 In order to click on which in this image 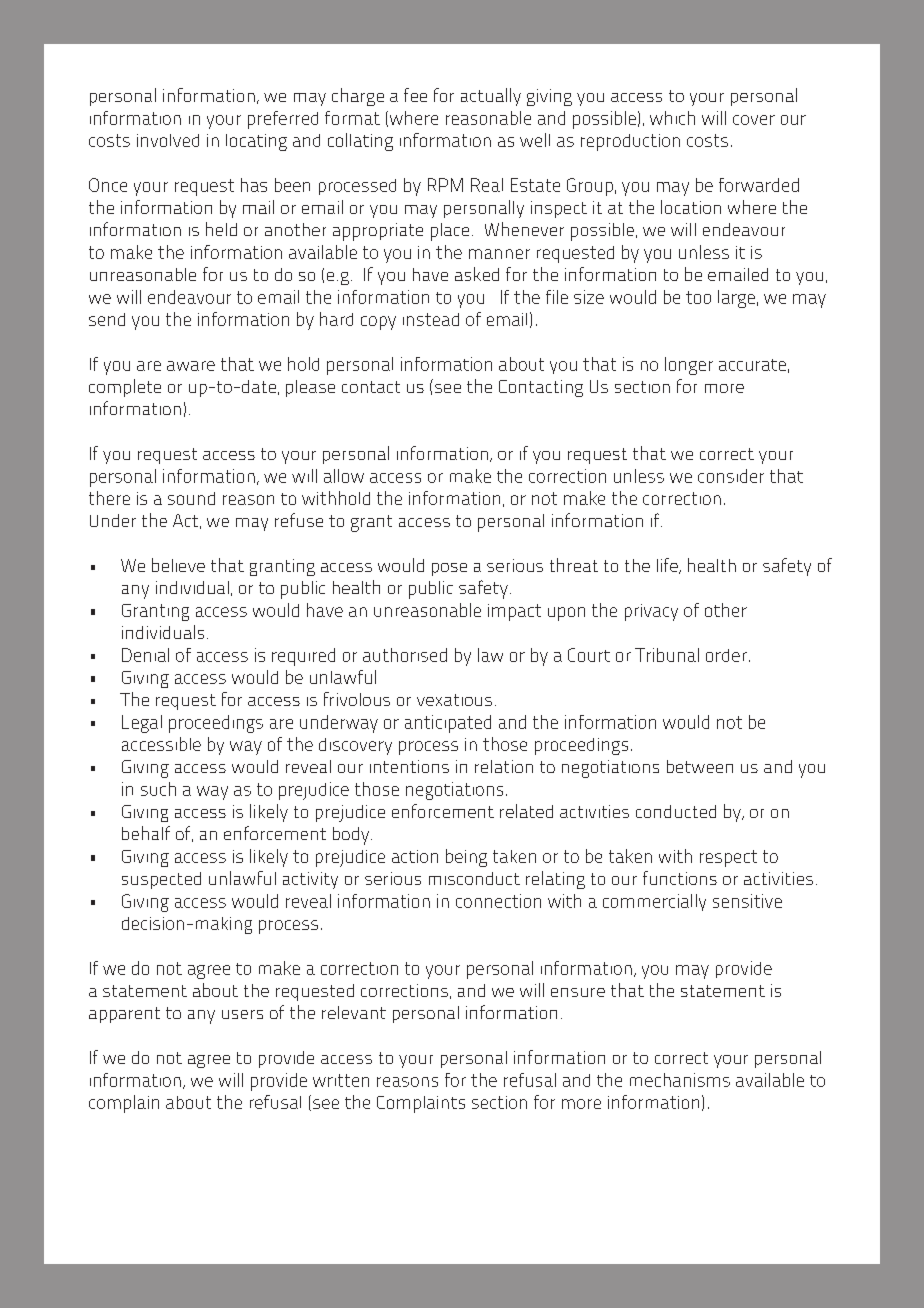, I will do `click(672, 118)`.
